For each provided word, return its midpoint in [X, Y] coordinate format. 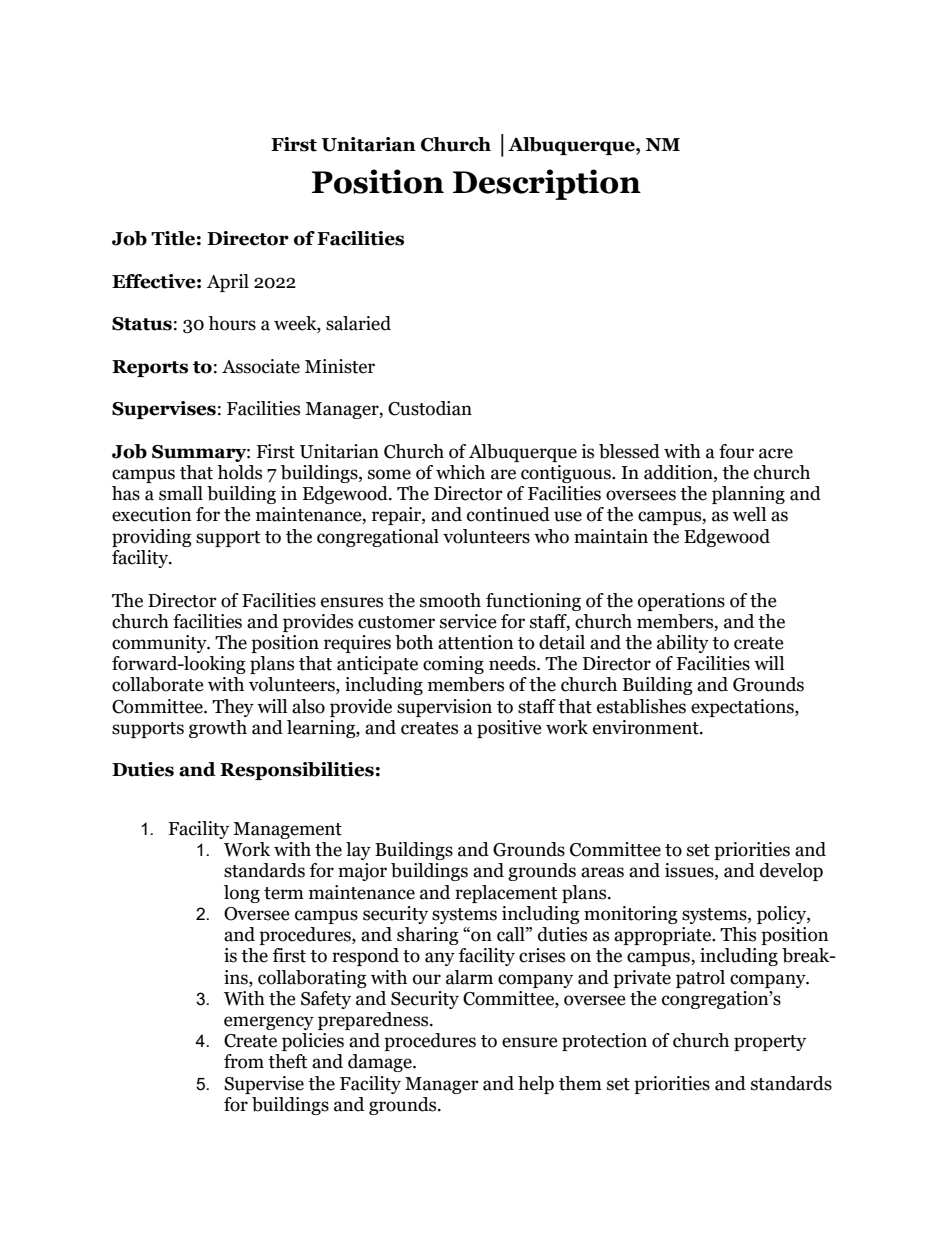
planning [748, 495]
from [244, 1061]
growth [218, 729]
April [228, 283]
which [460, 472]
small [181, 493]
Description [547, 184]
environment [647, 727]
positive [509, 729]
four [736, 451]
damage [381, 1063]
